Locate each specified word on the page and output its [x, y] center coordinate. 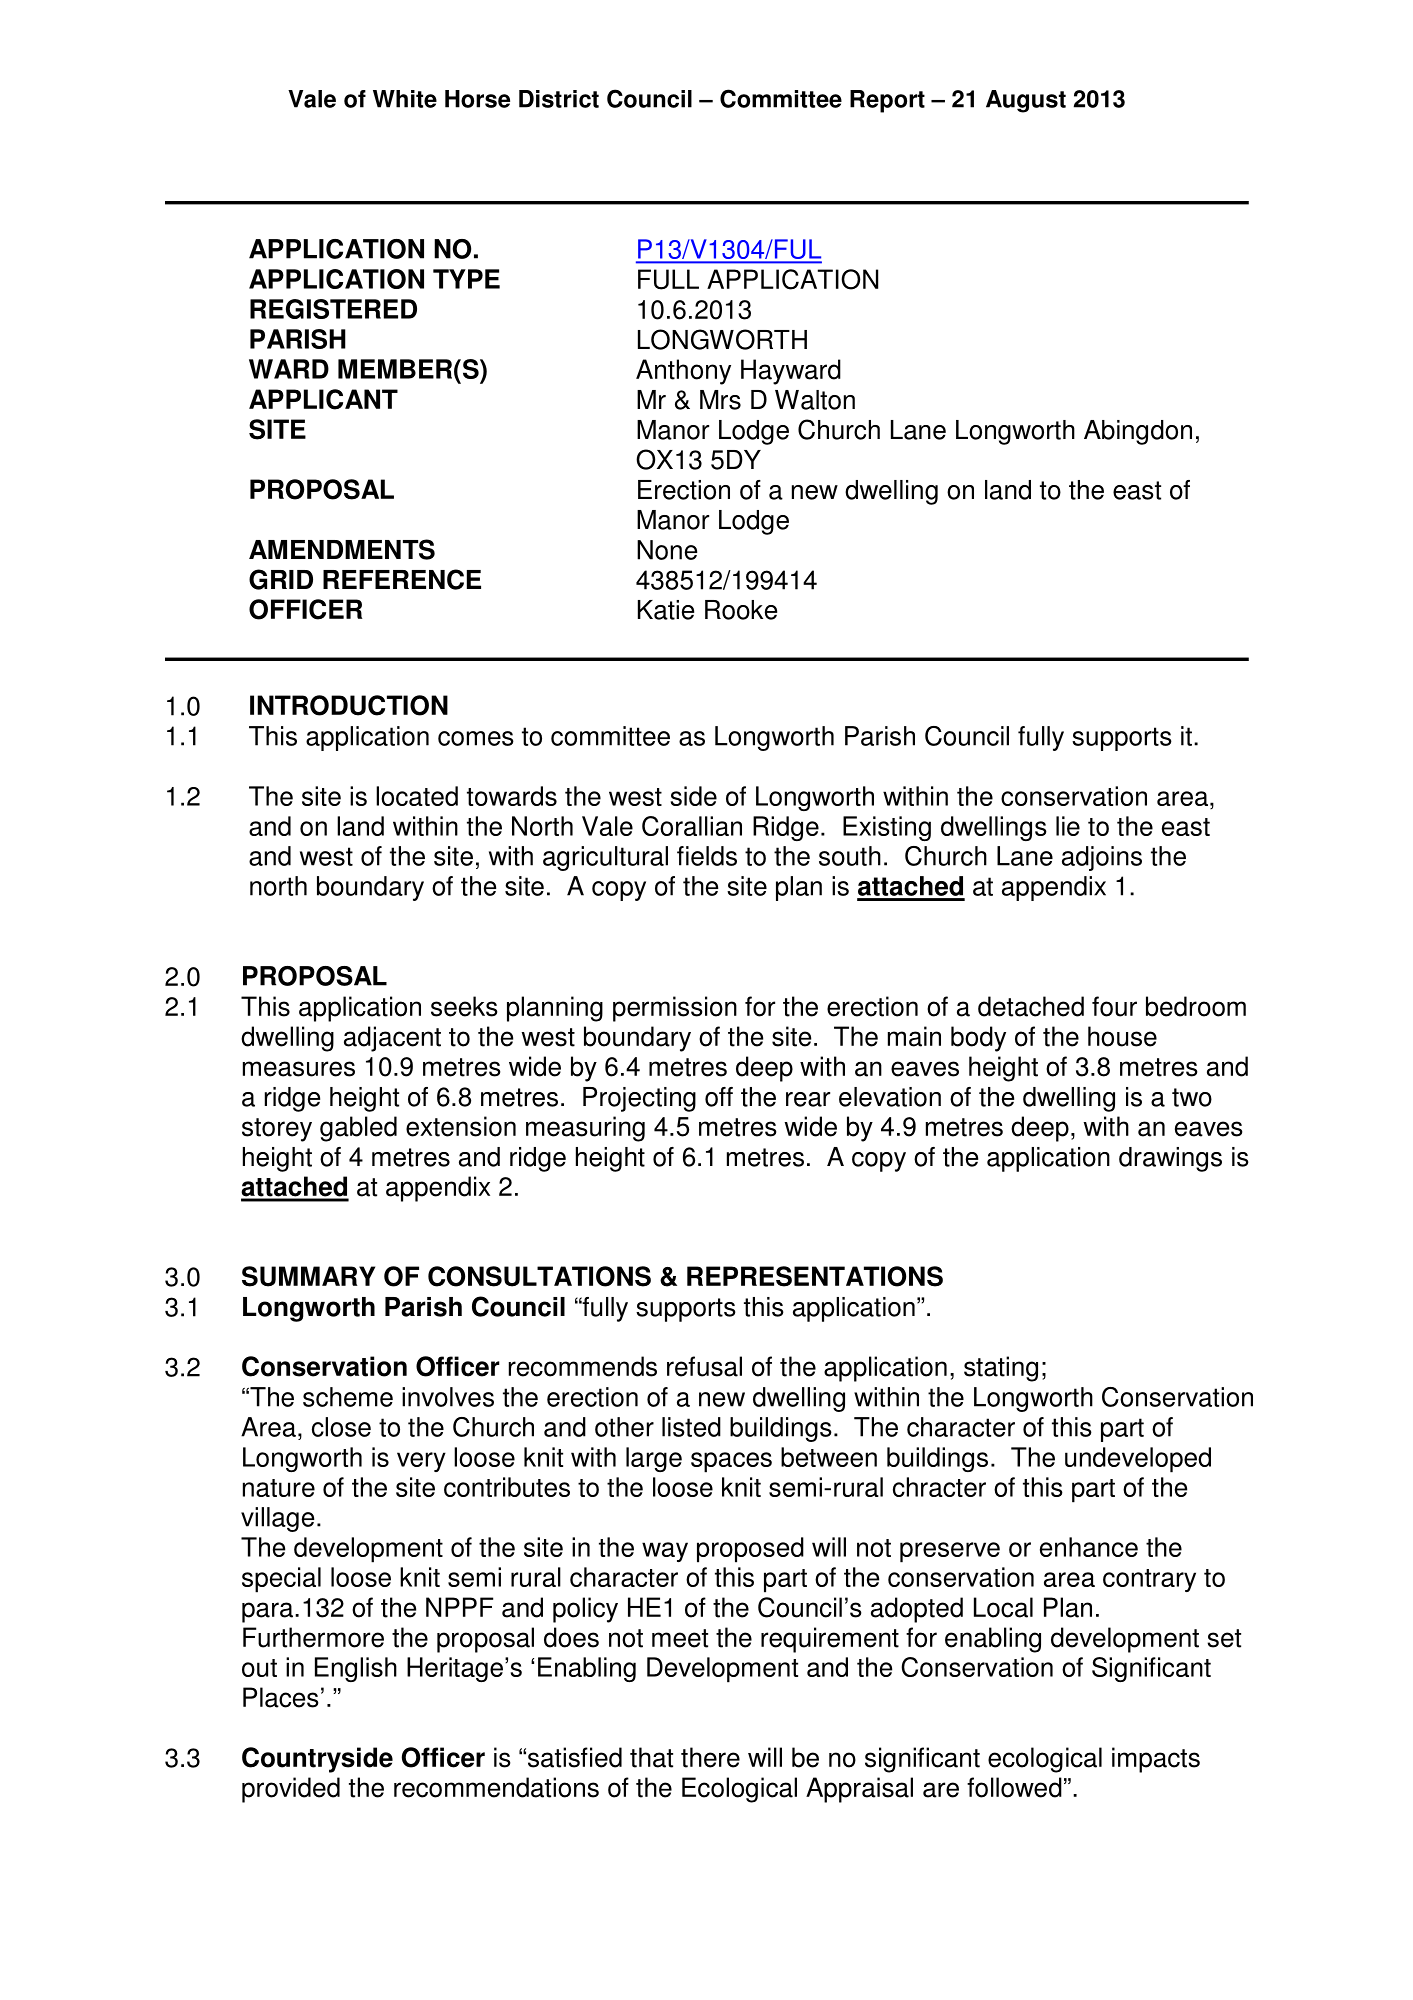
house [1122, 1036]
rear [808, 1099]
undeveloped [1138, 1460]
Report [887, 101]
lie [1068, 826]
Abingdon [1138, 432]
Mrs [720, 400]
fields [707, 856]
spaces [731, 1462]
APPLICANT [323, 399]
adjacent [392, 1039]
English [356, 1669]
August [1026, 101]
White [405, 99]
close [341, 1427]
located [417, 796]
